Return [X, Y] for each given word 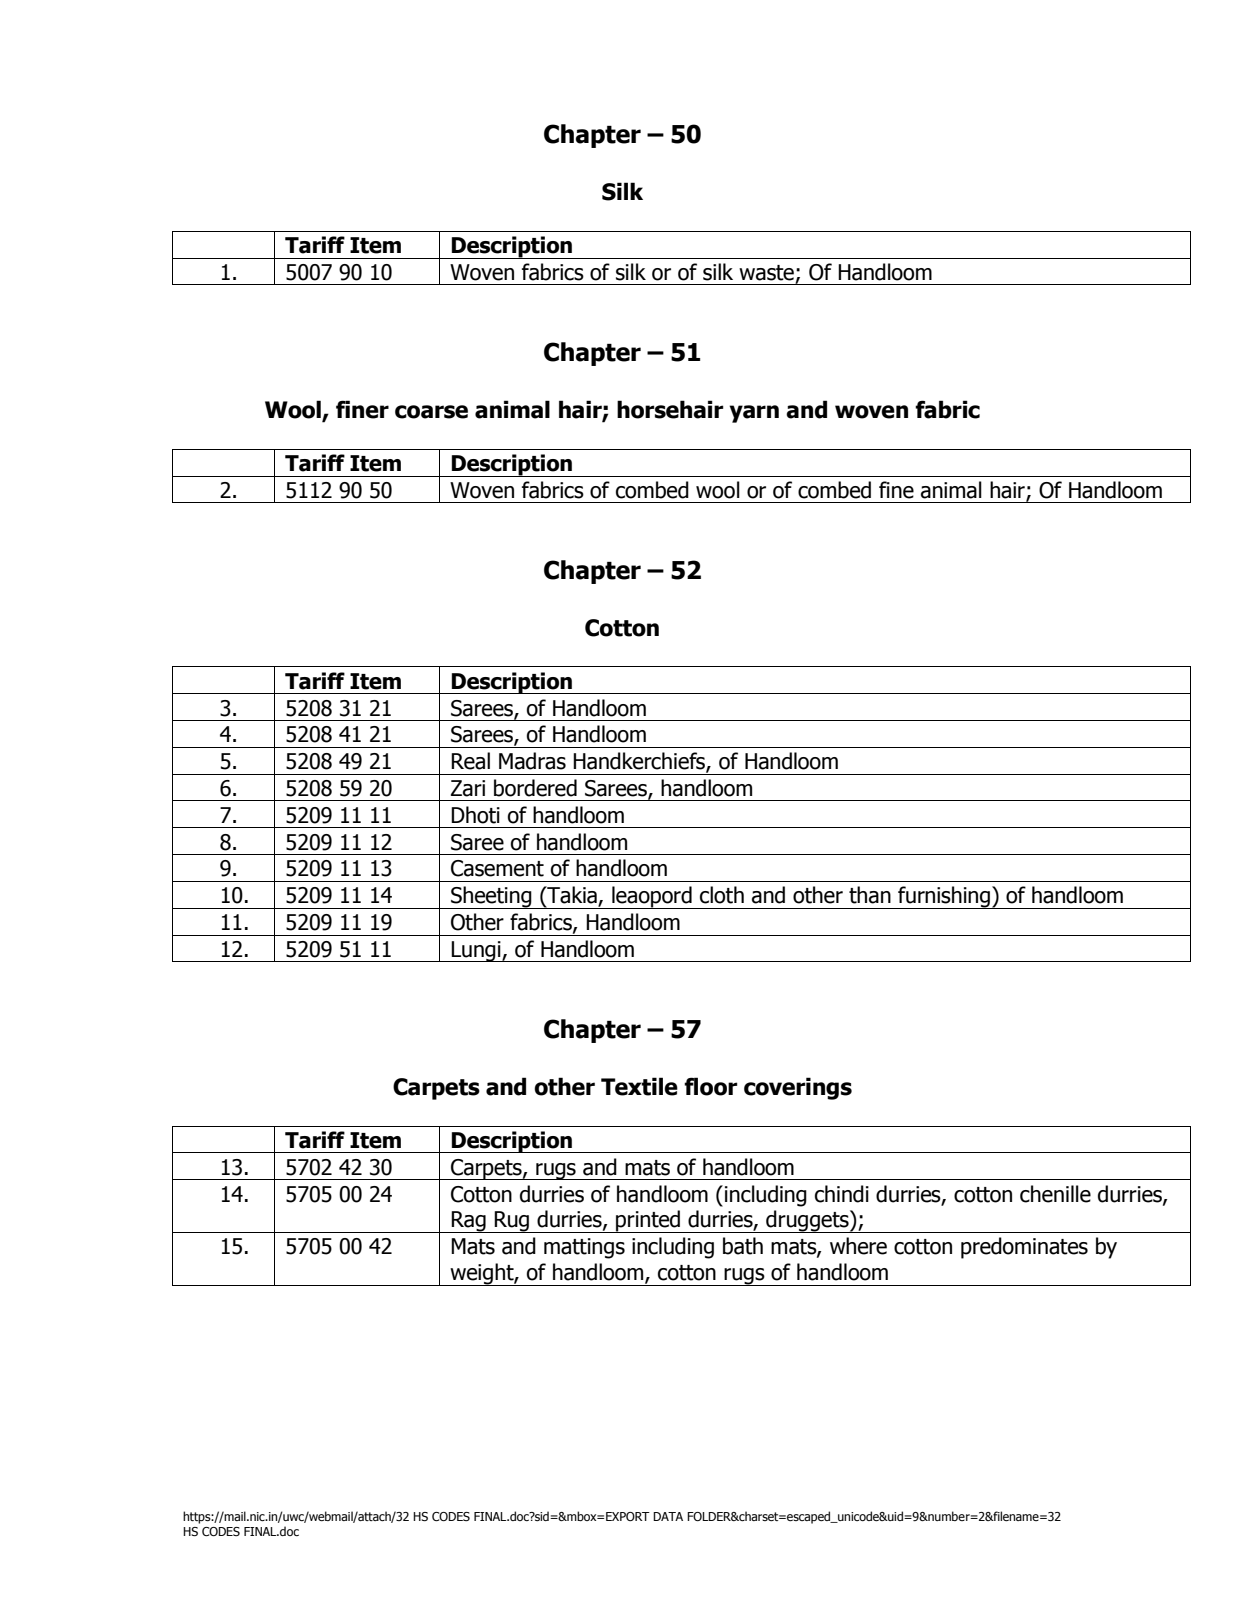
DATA [668, 1516]
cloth [722, 895]
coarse [431, 412]
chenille [1055, 1194]
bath [743, 1246]
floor [711, 1086]
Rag [469, 1222]
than [870, 895]
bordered [535, 788]
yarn [754, 414]
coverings [798, 1088]
